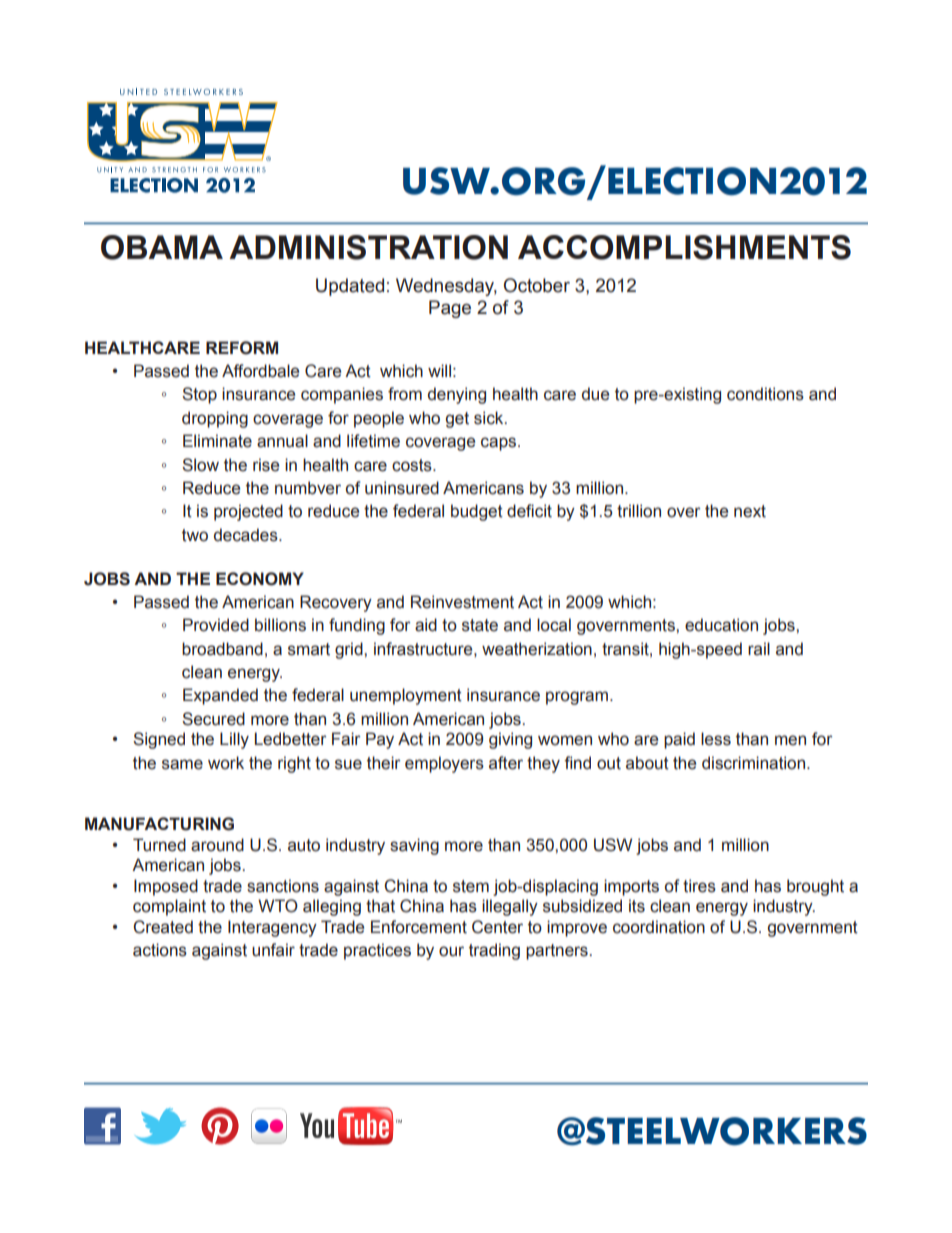 The height and width of the page is (1233, 952). I want to click on conditions, so click(765, 394).
